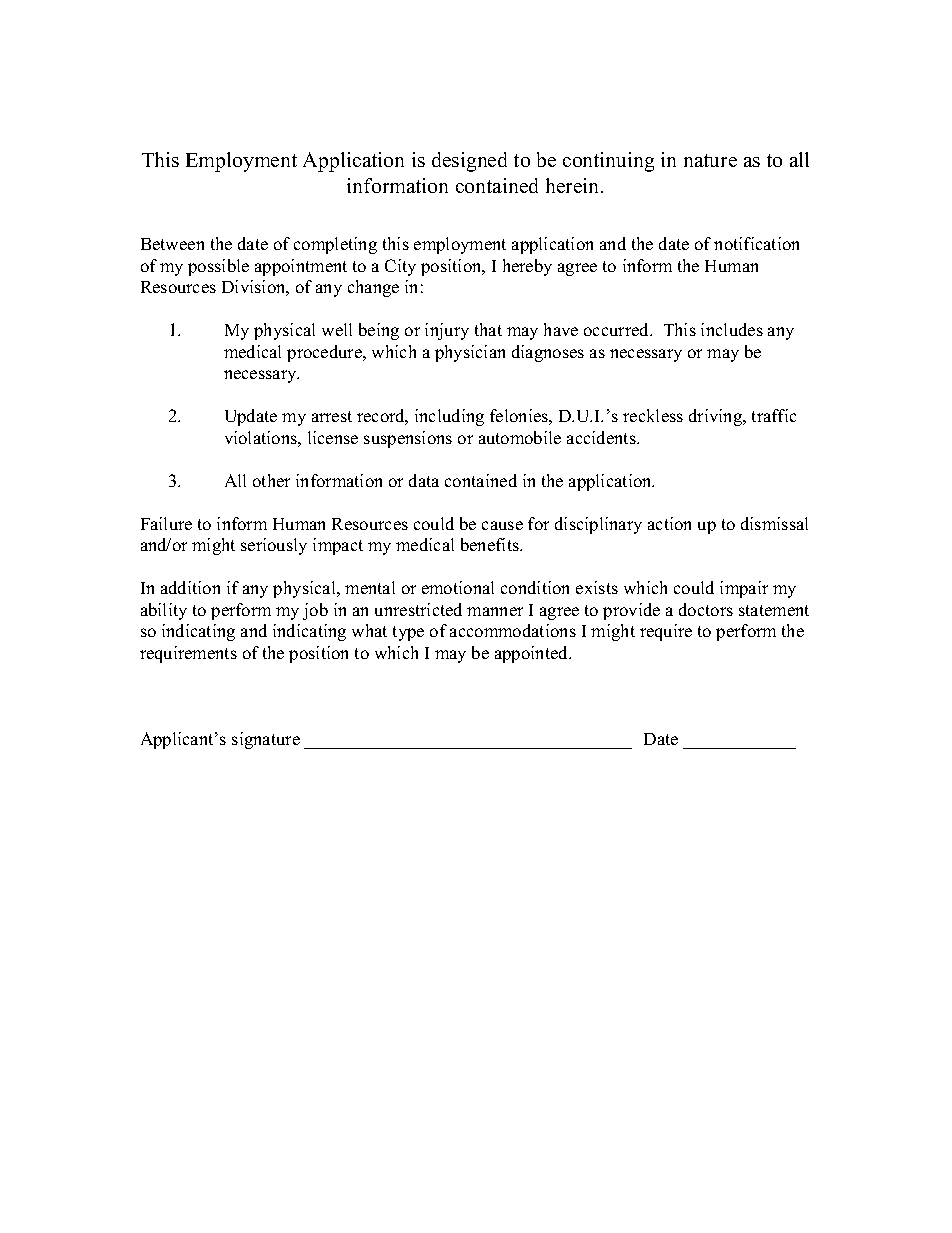  Describe the element at coordinates (608, 162) in the screenshot. I see `continuing` at that location.
